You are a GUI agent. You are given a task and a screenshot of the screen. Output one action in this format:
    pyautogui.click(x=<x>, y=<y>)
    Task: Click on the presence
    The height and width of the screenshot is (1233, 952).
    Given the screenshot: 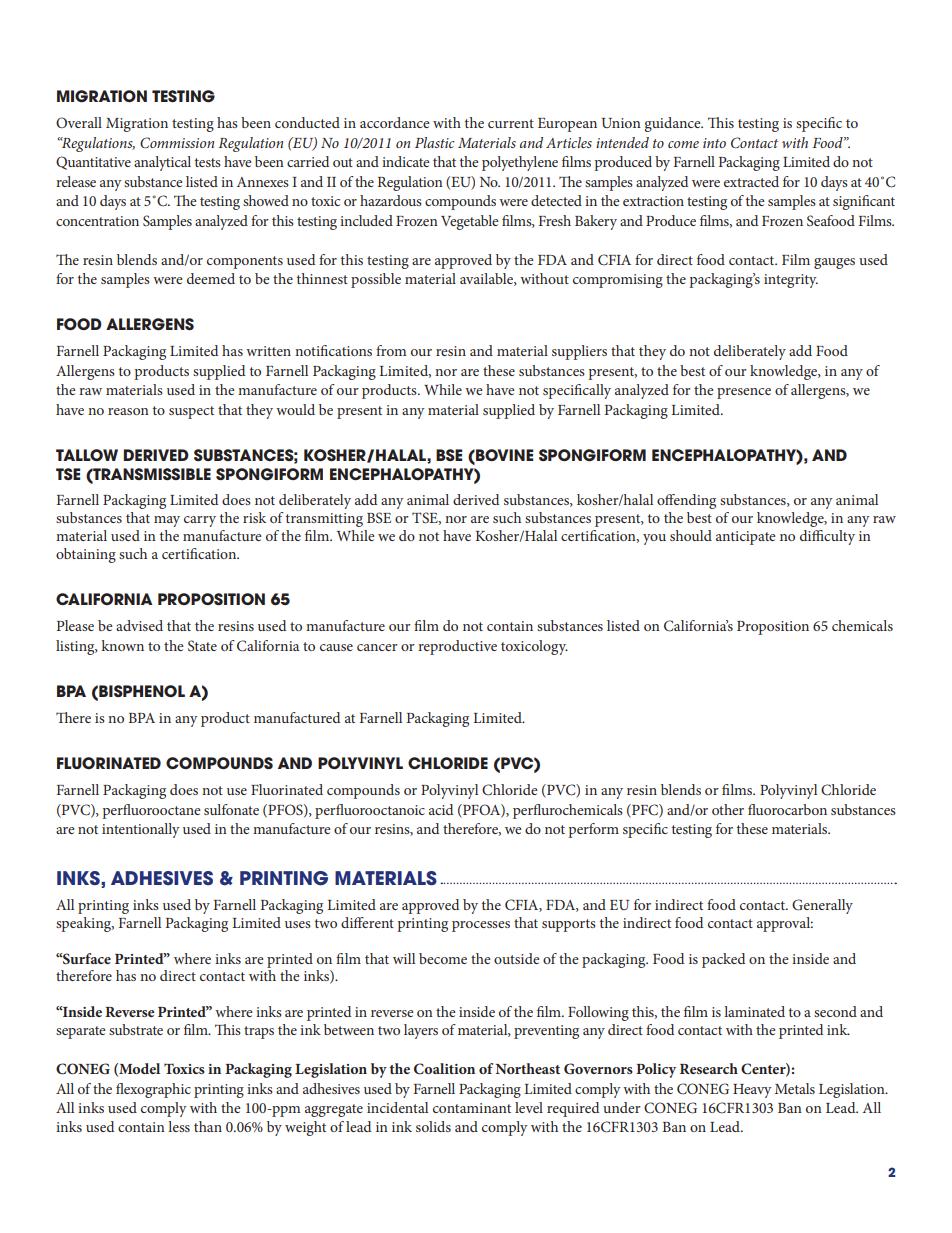 What is the action you would take?
    pyautogui.click(x=744, y=393)
